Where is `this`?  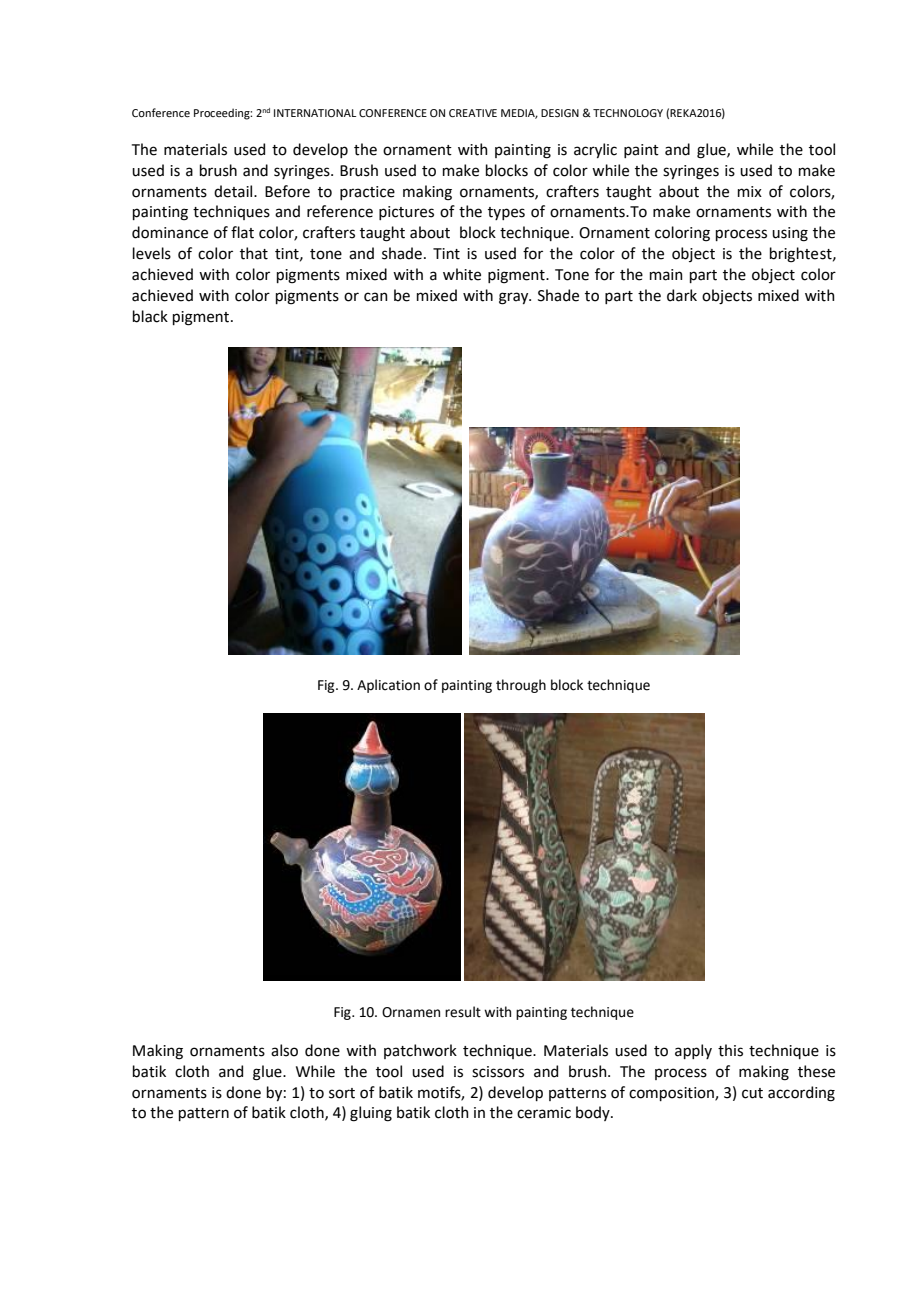 this is located at coordinates (730, 1050).
